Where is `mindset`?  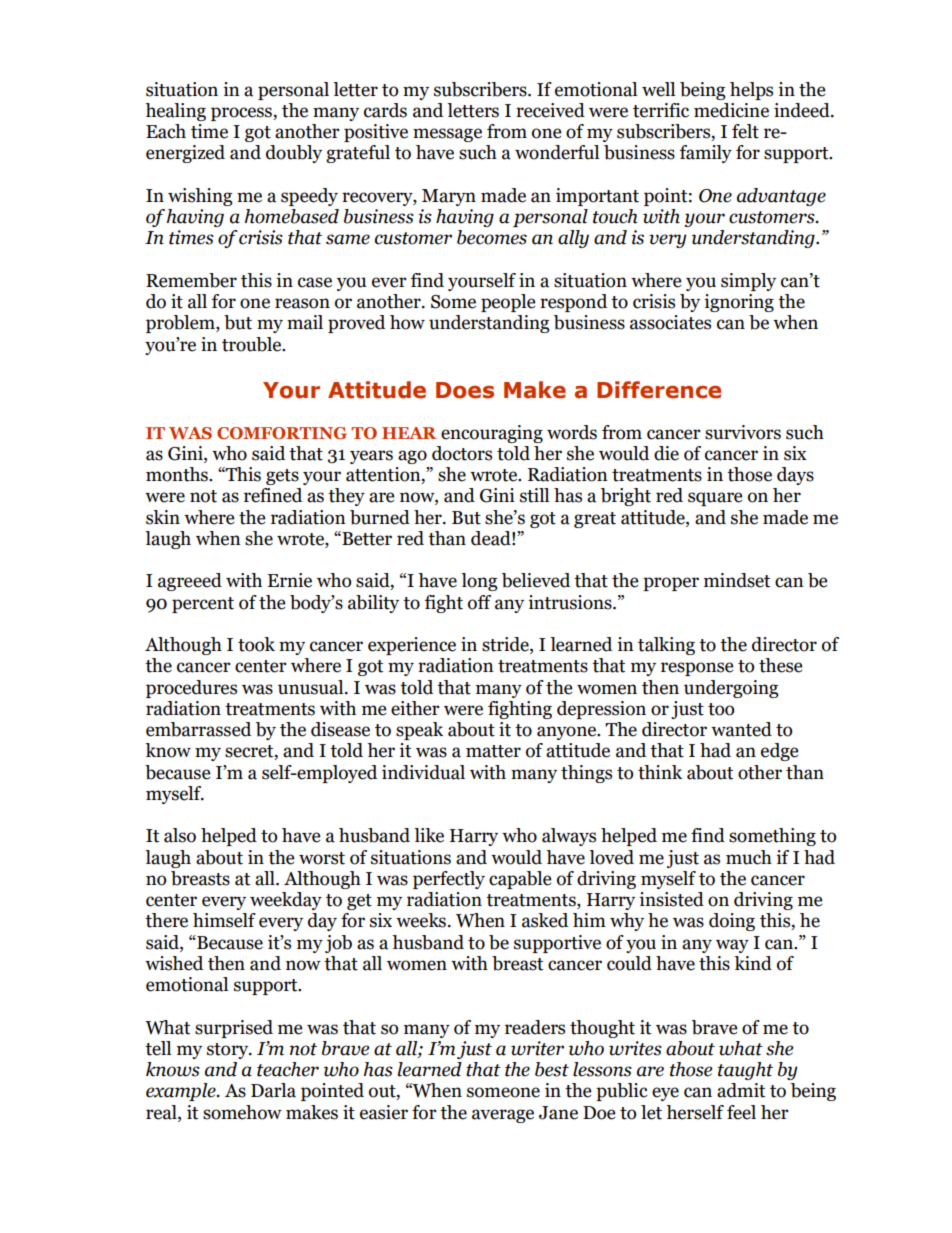 mindset is located at coordinates (737, 580).
